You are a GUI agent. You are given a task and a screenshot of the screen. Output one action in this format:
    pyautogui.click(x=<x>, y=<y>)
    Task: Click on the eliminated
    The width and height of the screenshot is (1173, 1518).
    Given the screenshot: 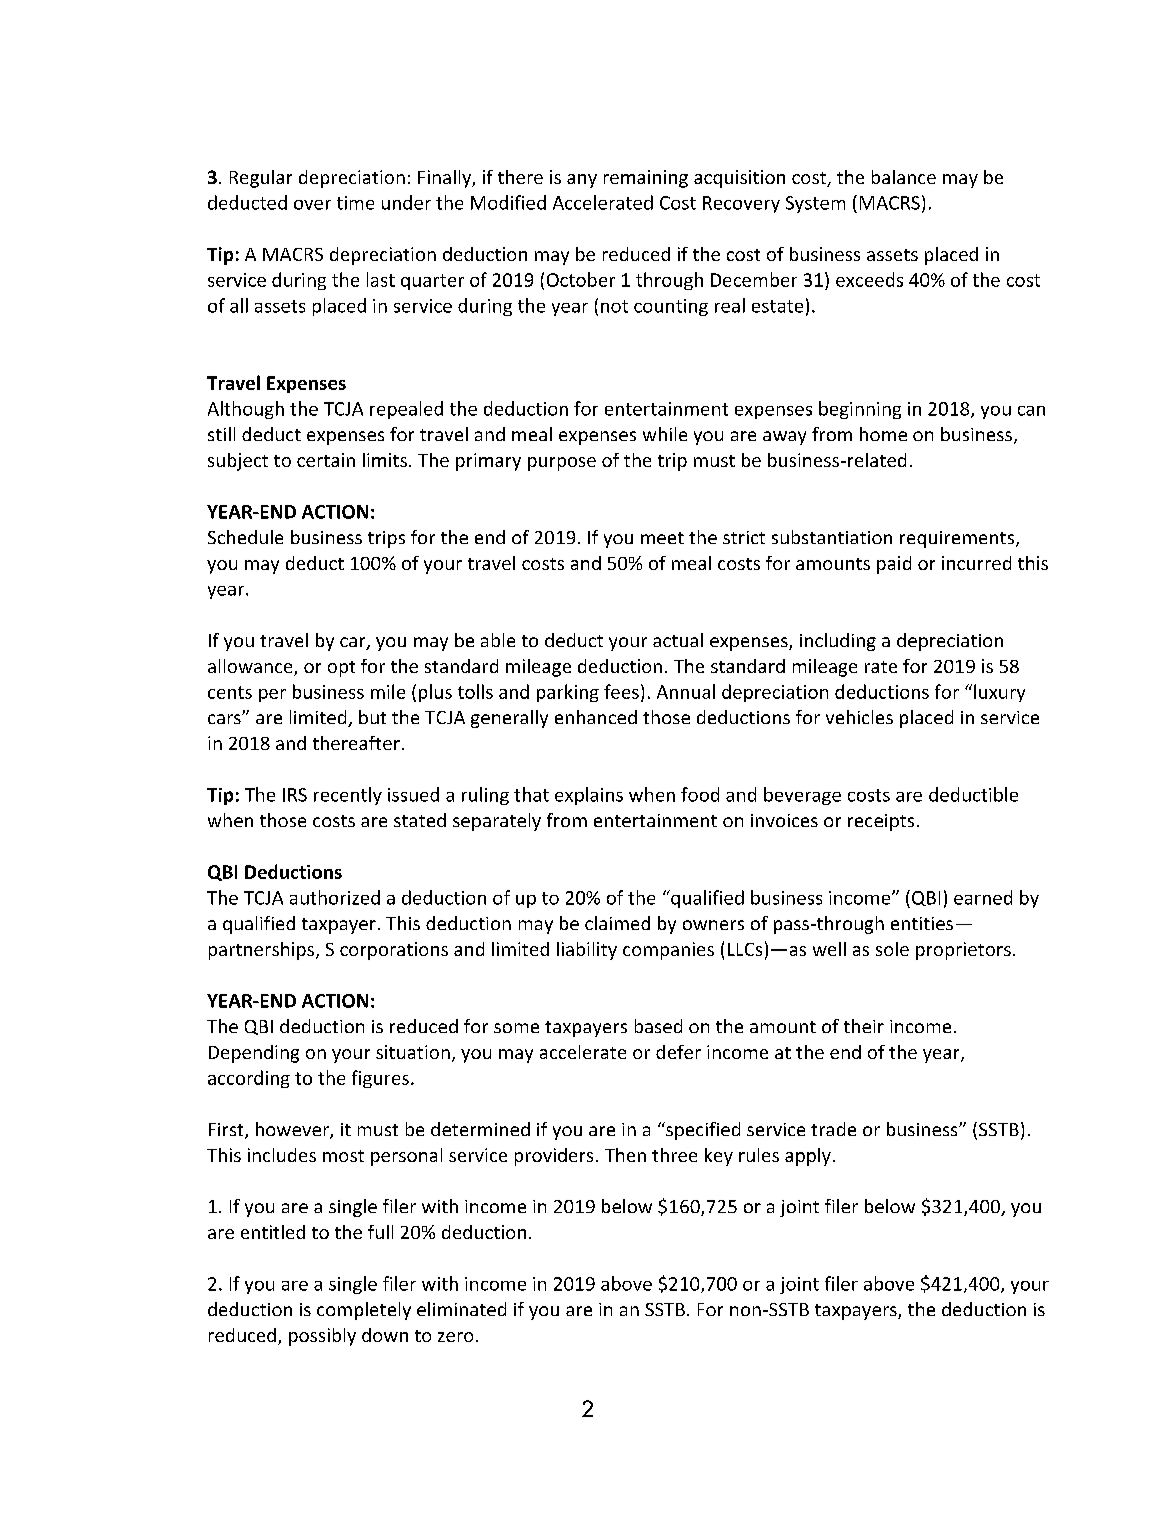 What is the action you would take?
    pyautogui.click(x=461, y=1309)
